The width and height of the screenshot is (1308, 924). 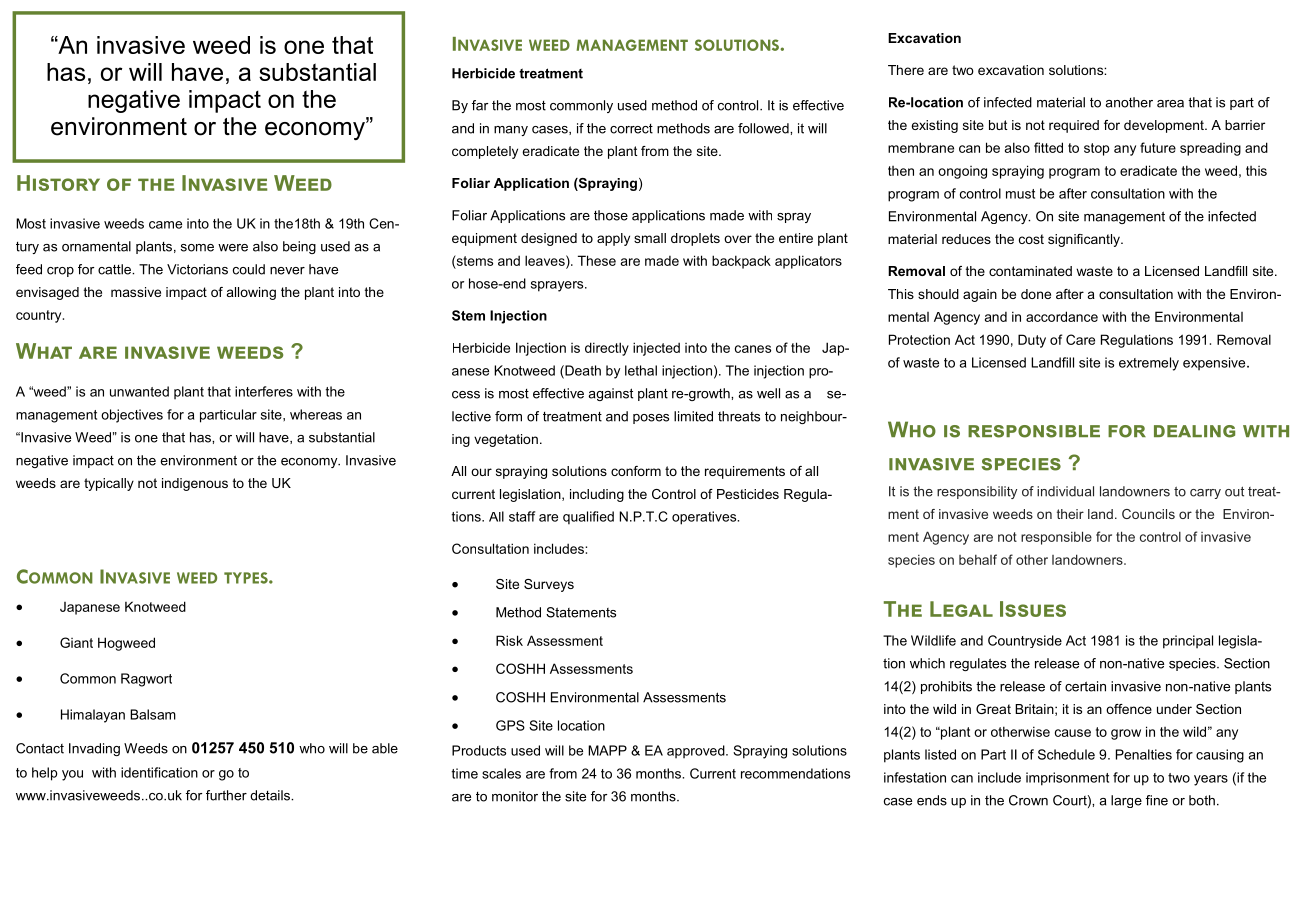 What do you see at coordinates (132, 416) in the screenshot?
I see `objectives` at bounding box center [132, 416].
